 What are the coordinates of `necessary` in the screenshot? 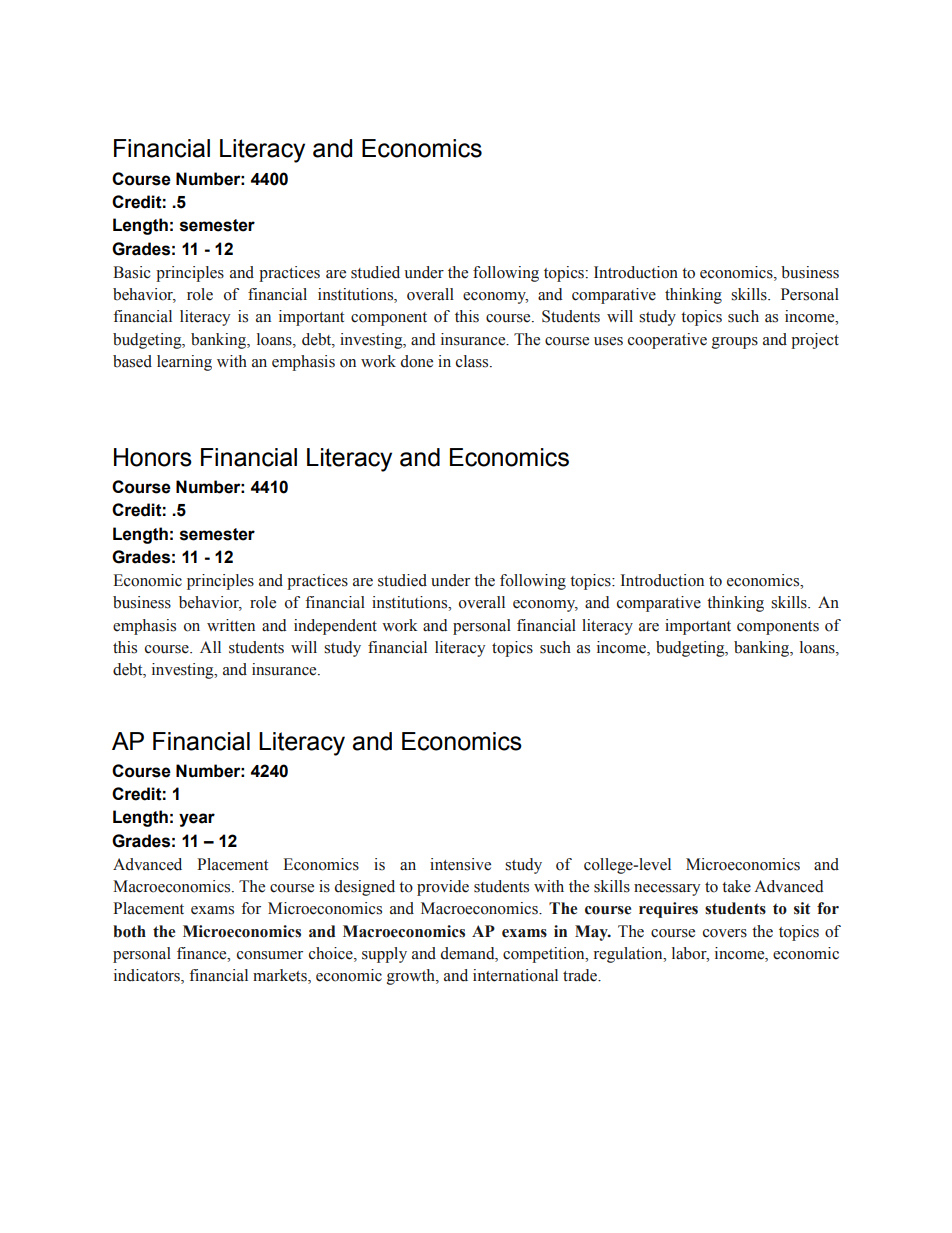 It's located at (667, 890).
